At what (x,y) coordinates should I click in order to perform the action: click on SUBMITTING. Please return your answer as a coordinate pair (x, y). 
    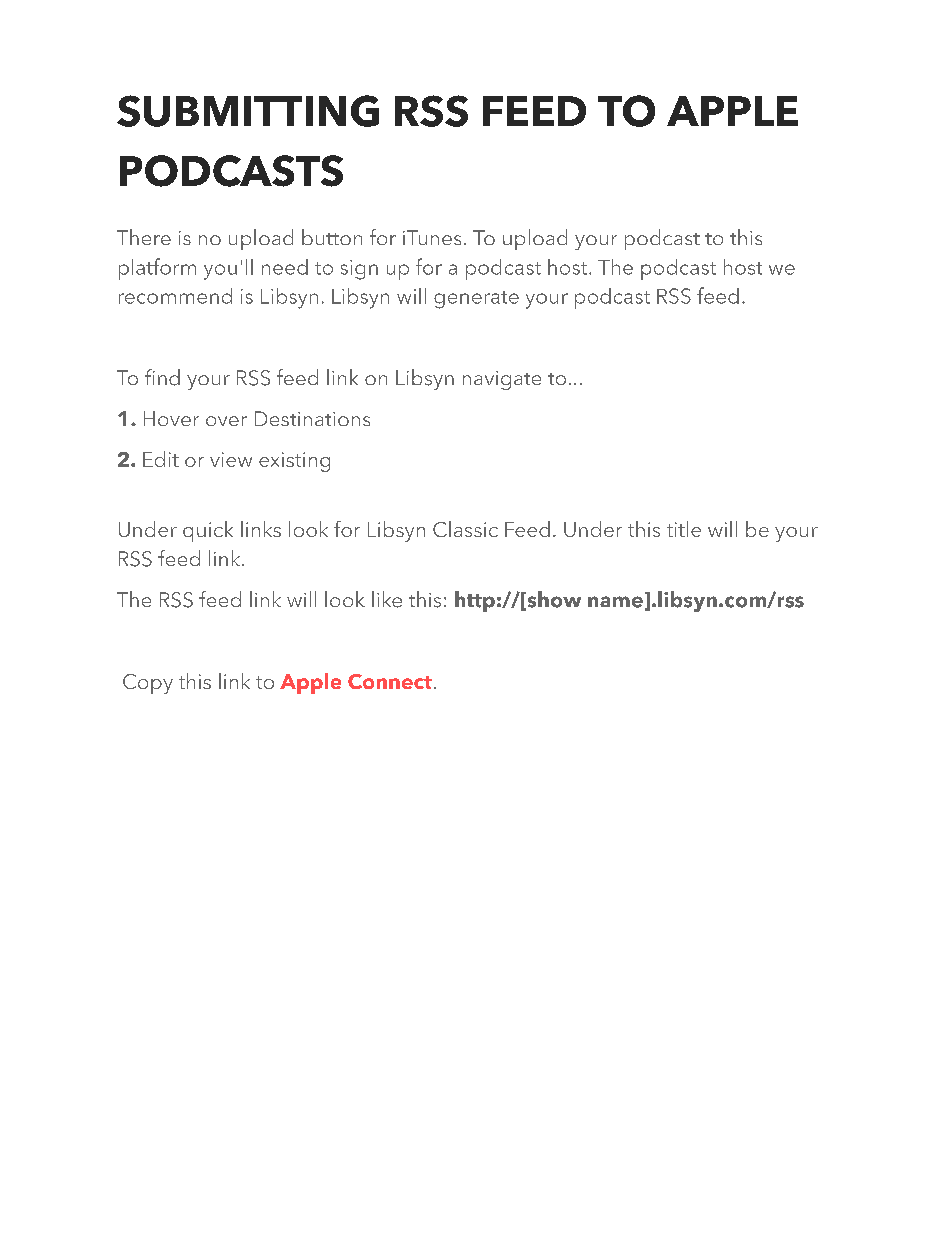
    Looking at the image, I should click on (248, 111).
